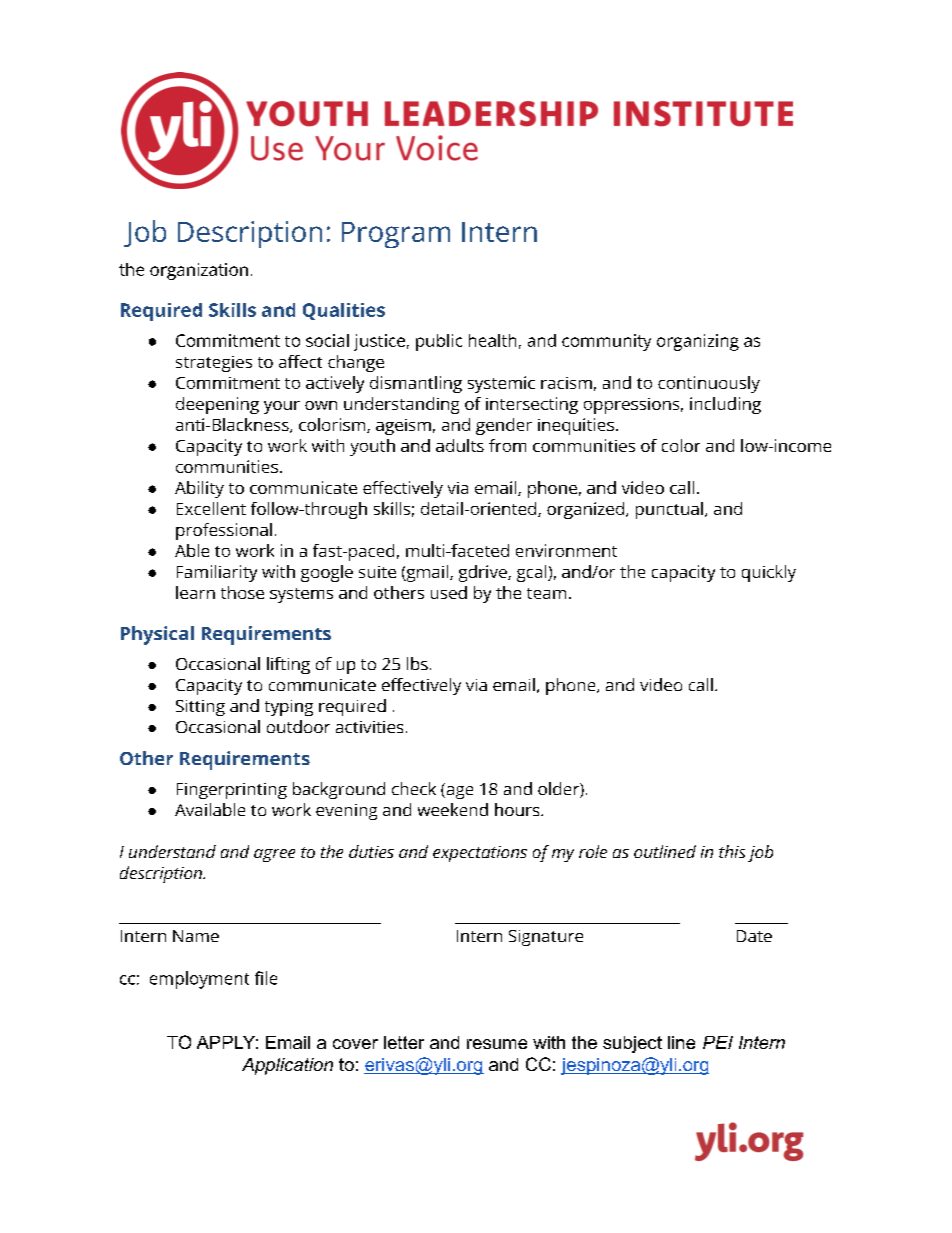  What do you see at coordinates (287, 1066) in the image?
I see `Application` at bounding box center [287, 1066].
